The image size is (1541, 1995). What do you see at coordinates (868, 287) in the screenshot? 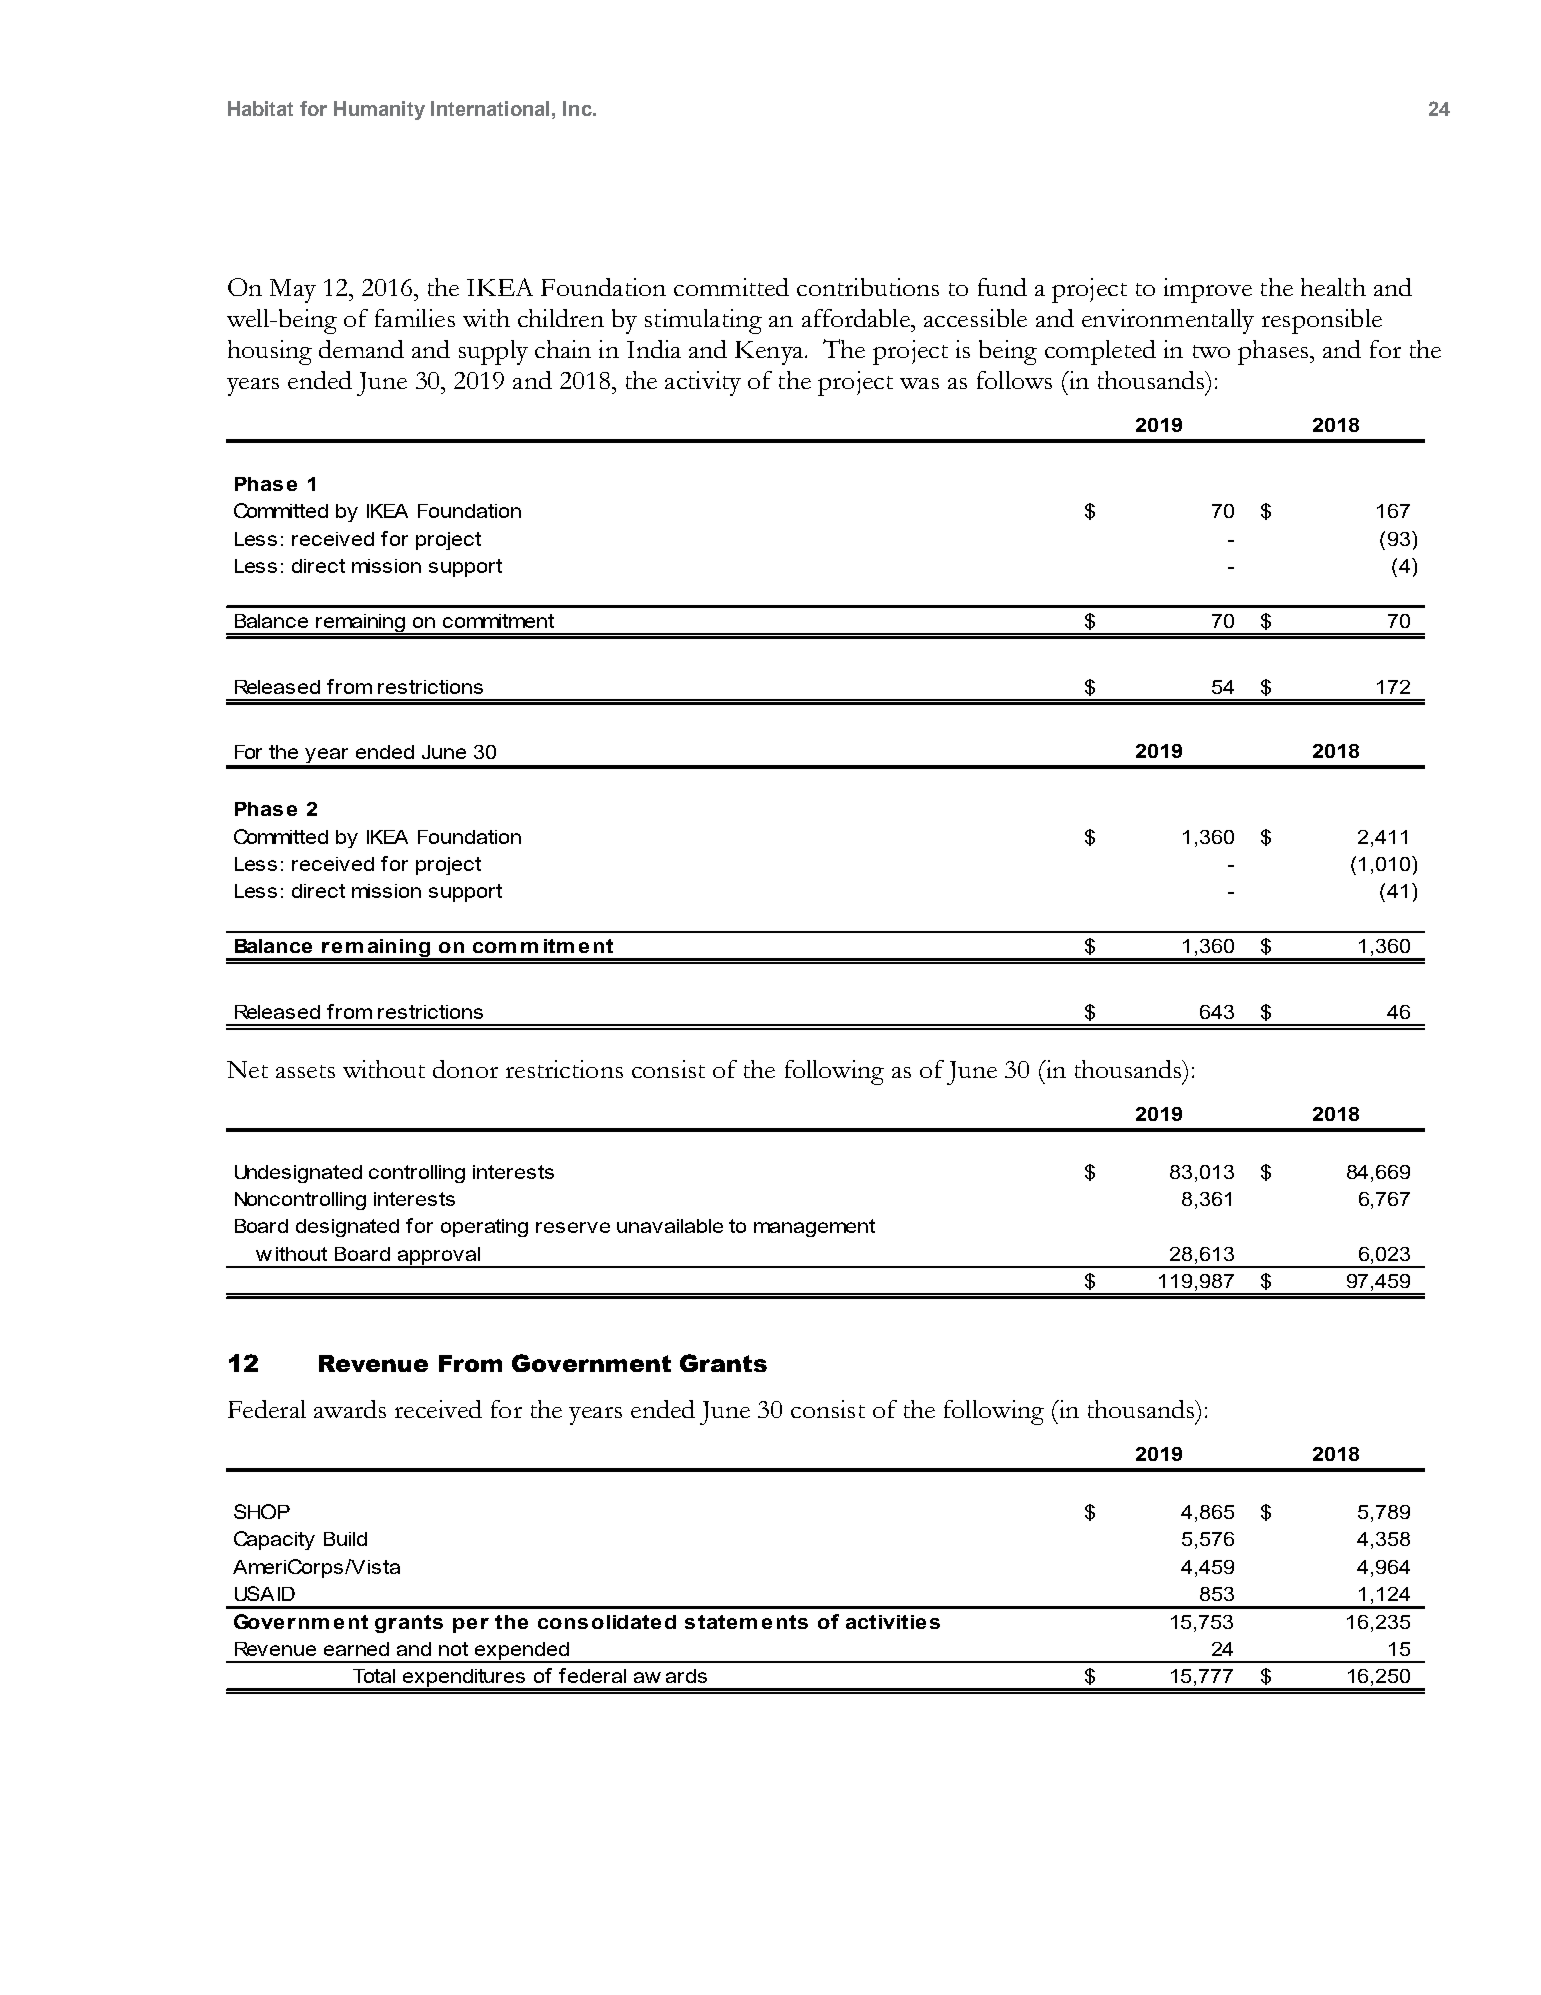
I see `contributions` at bounding box center [868, 287].
